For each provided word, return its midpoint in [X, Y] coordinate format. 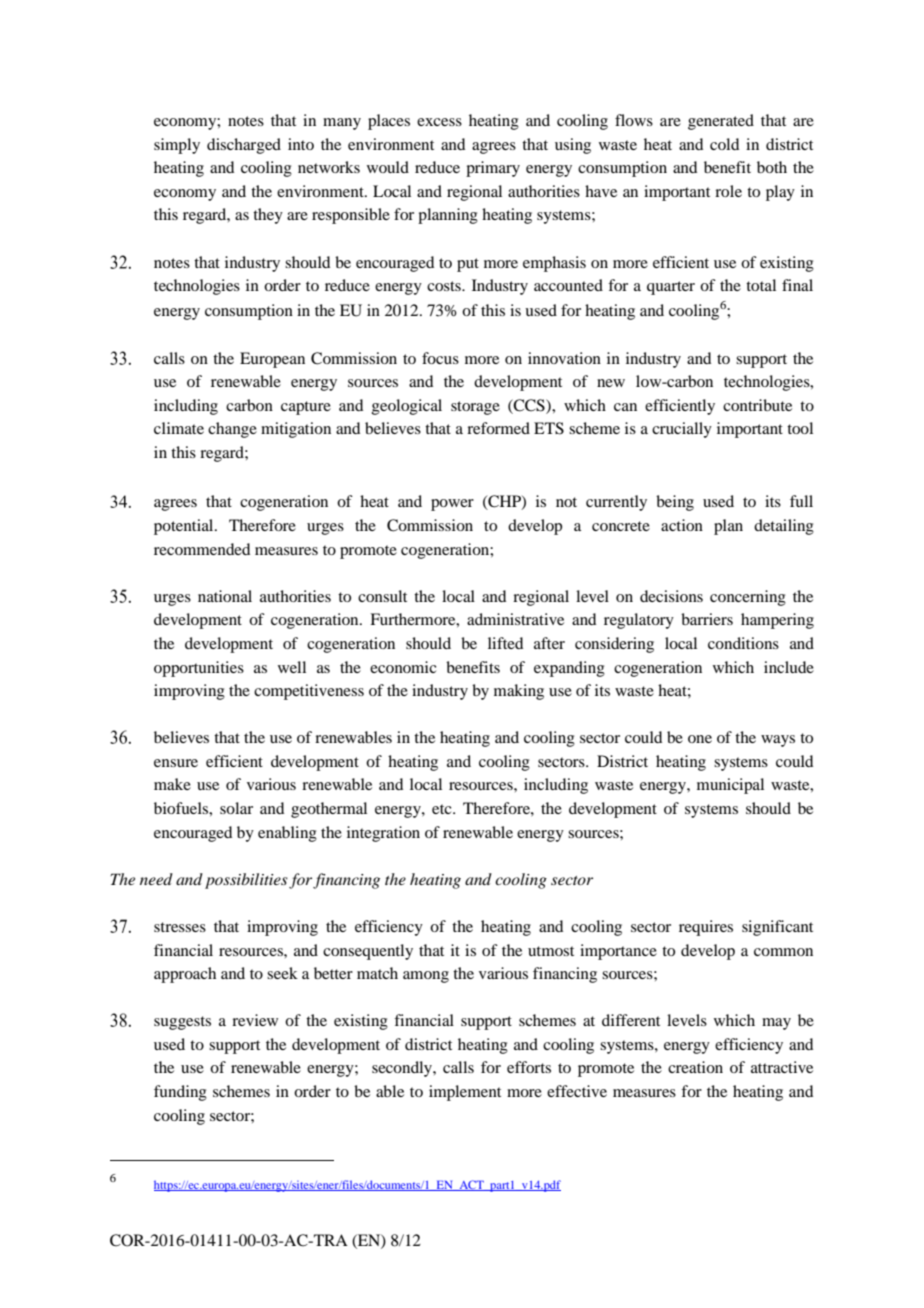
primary [493, 169]
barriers [707, 619]
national [225, 596]
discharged [244, 146]
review [255, 1020]
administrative [515, 619]
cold [724, 144]
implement [465, 1093]
